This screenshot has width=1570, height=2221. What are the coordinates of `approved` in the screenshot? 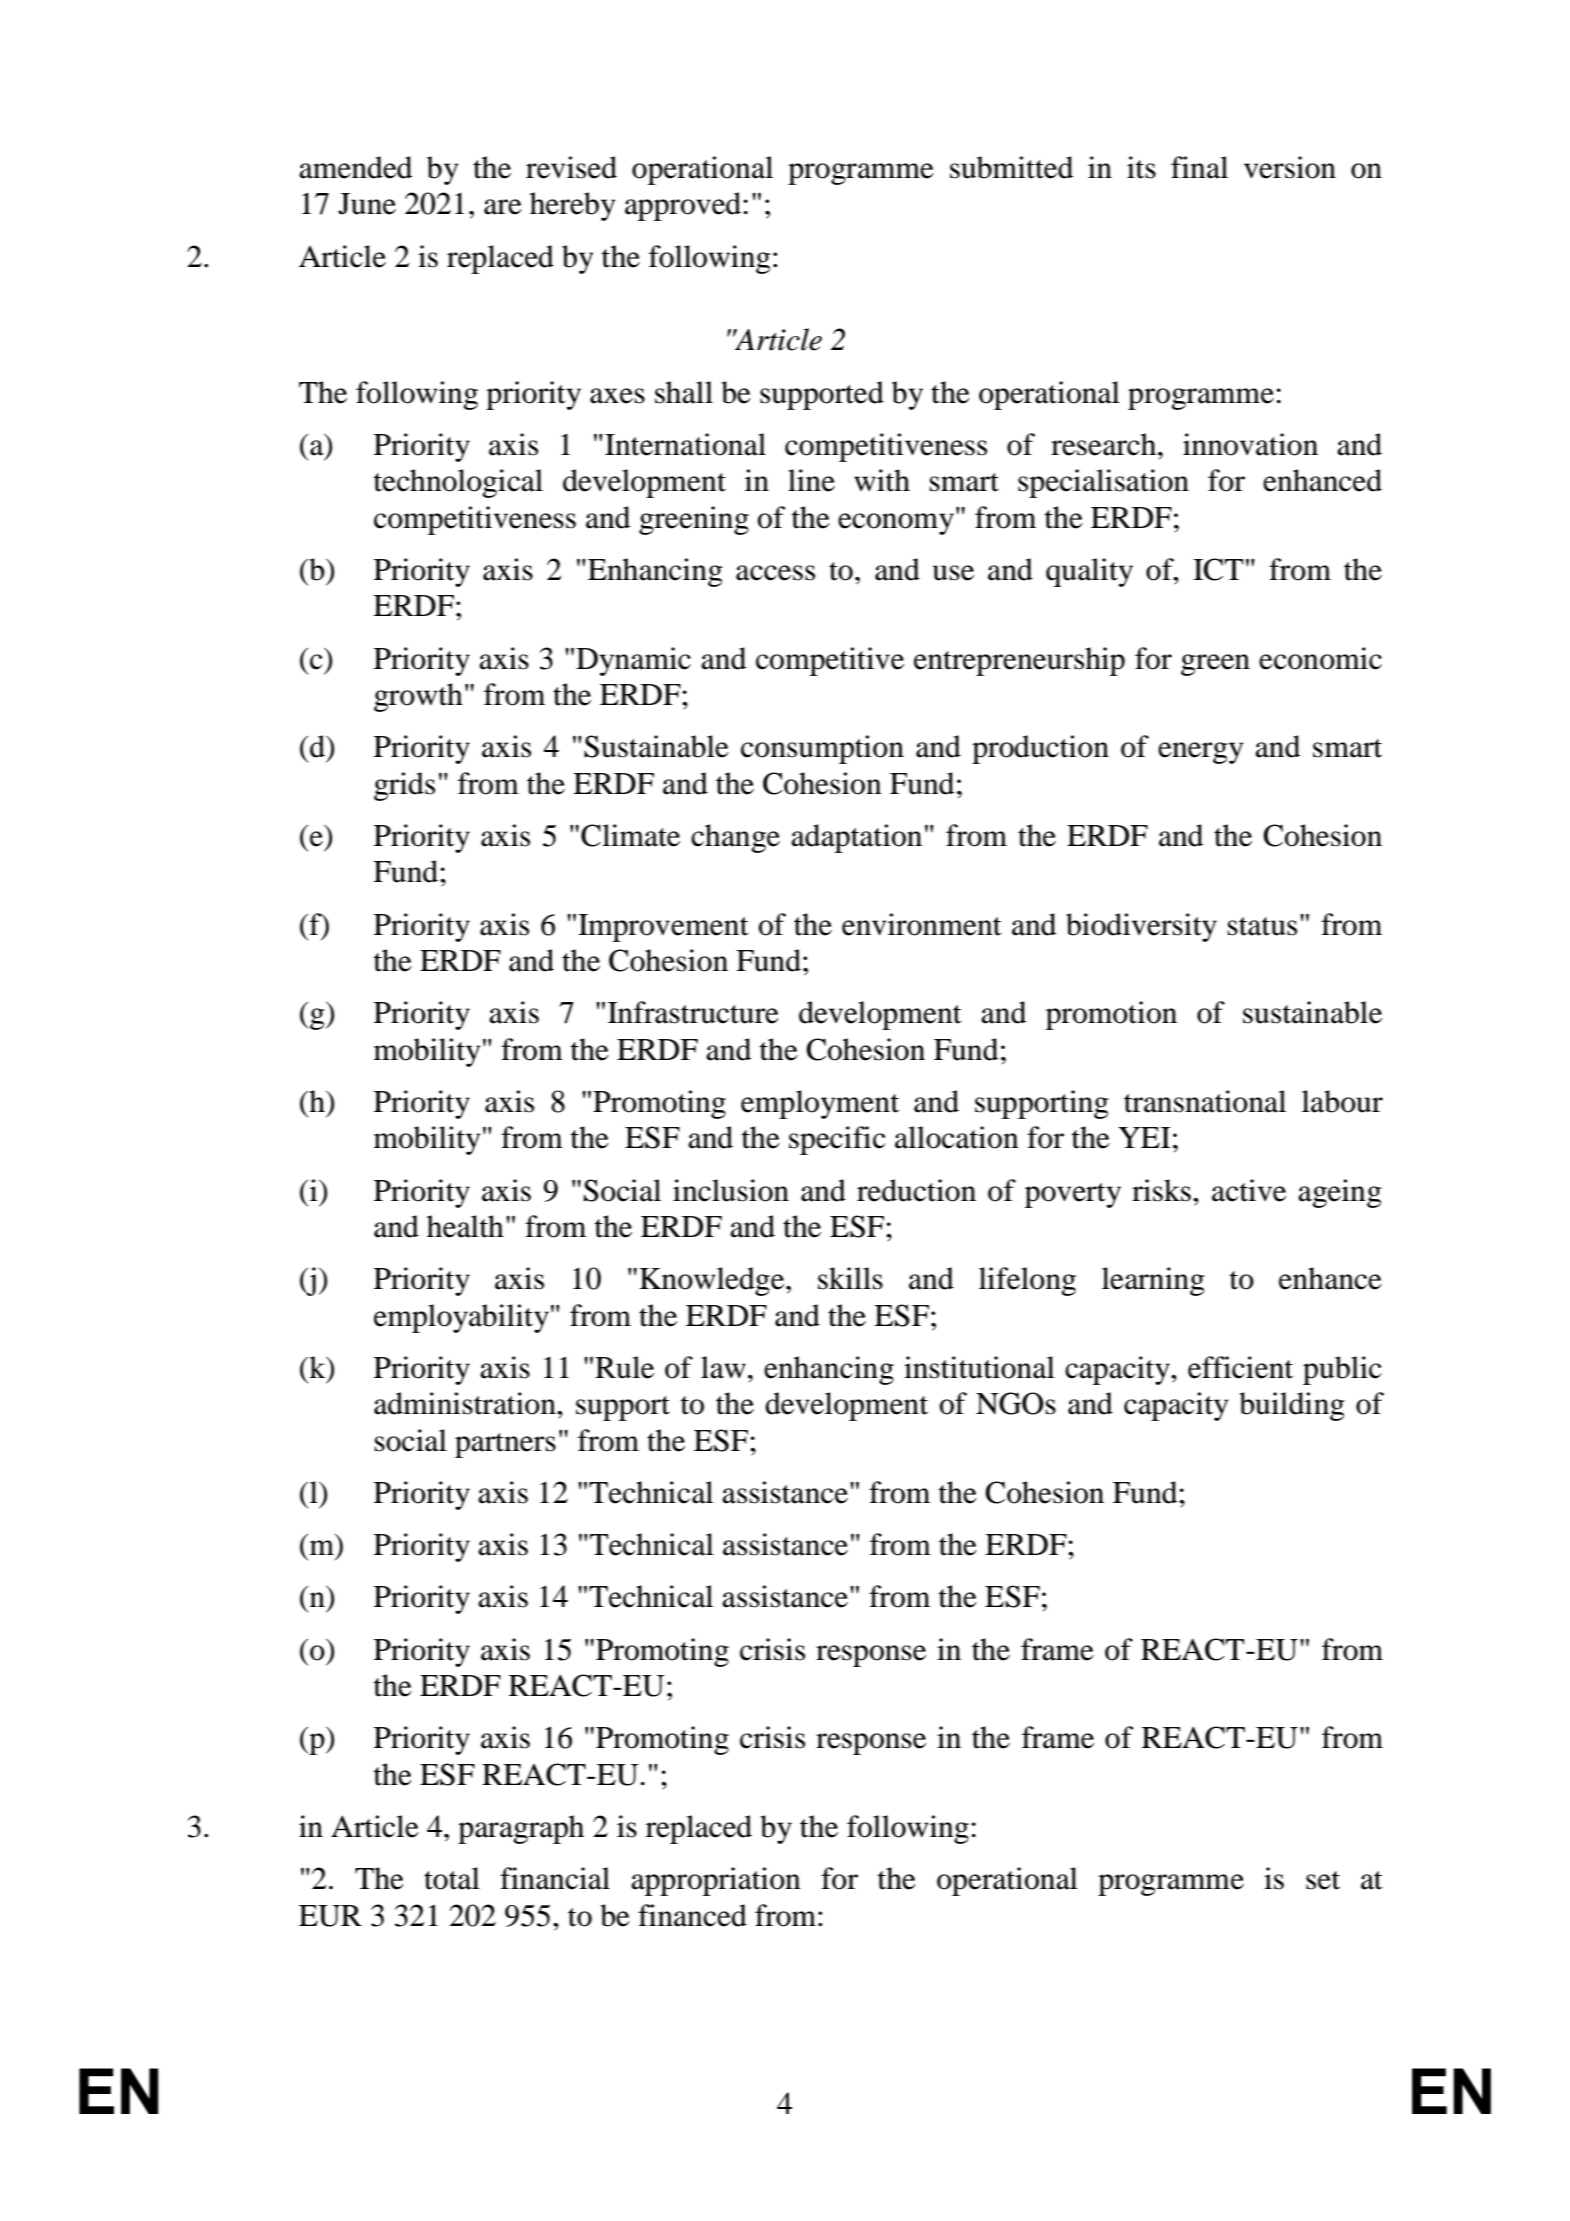 It's located at (683, 206).
